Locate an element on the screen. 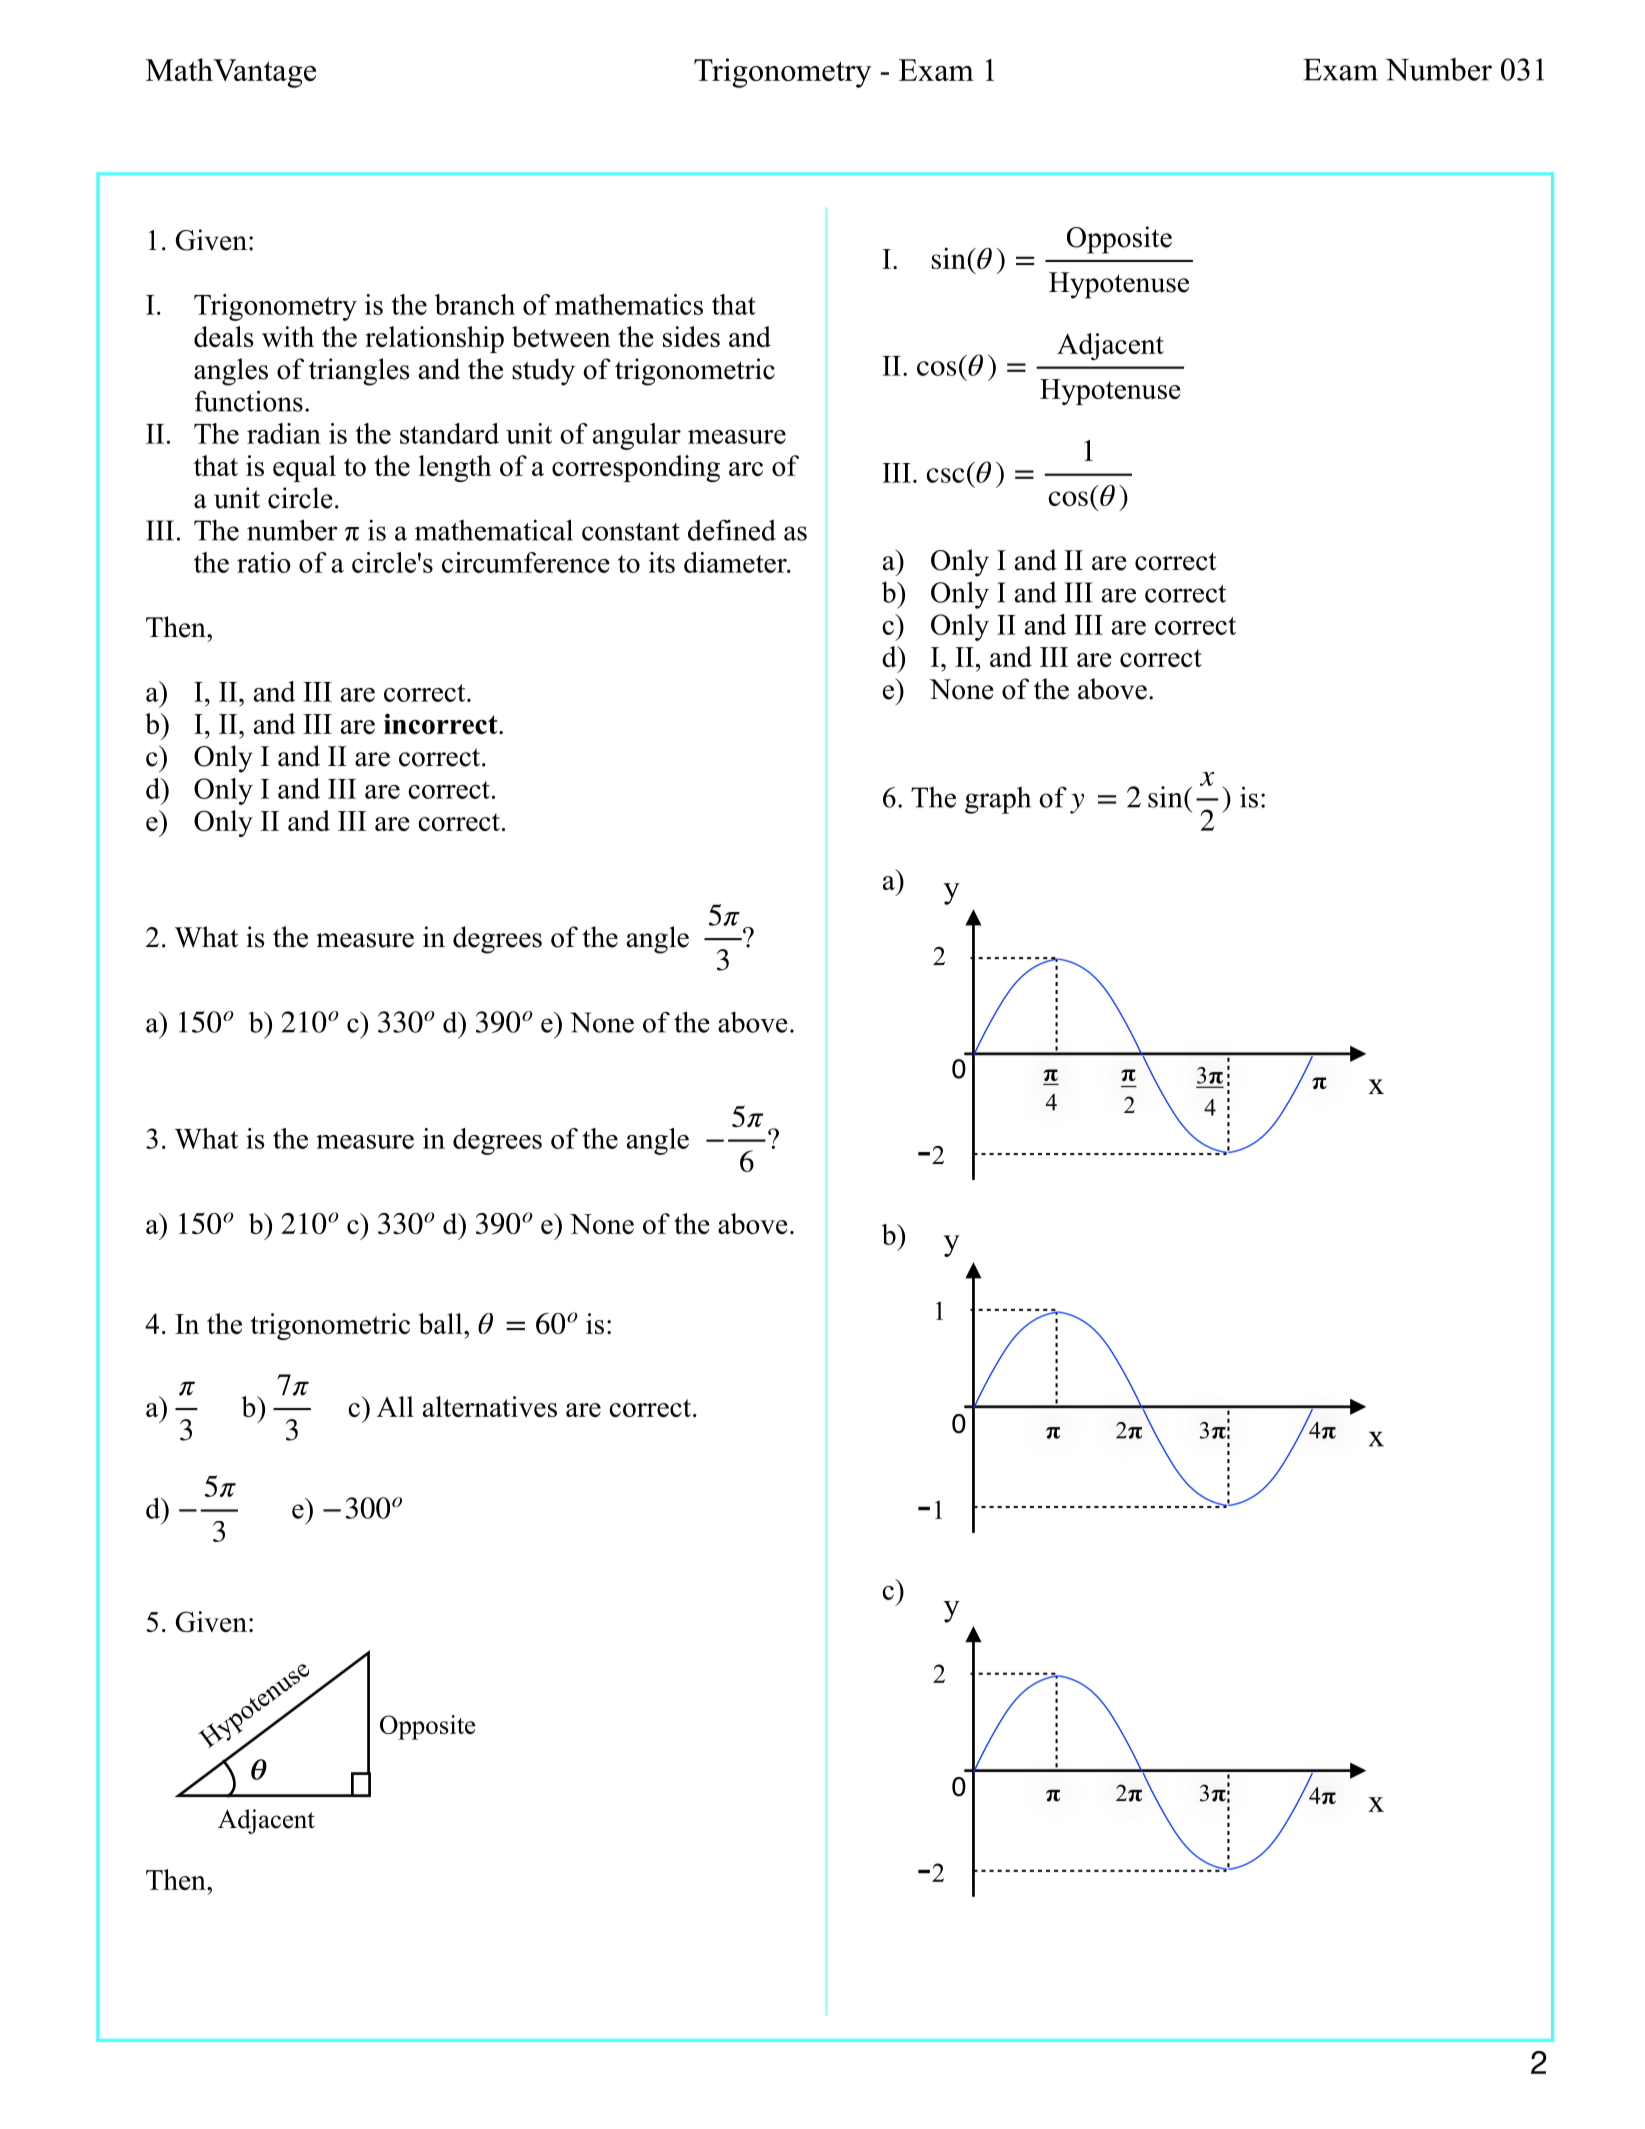 This screenshot has width=1645, height=2129. ball is located at coordinates (442, 1323).
